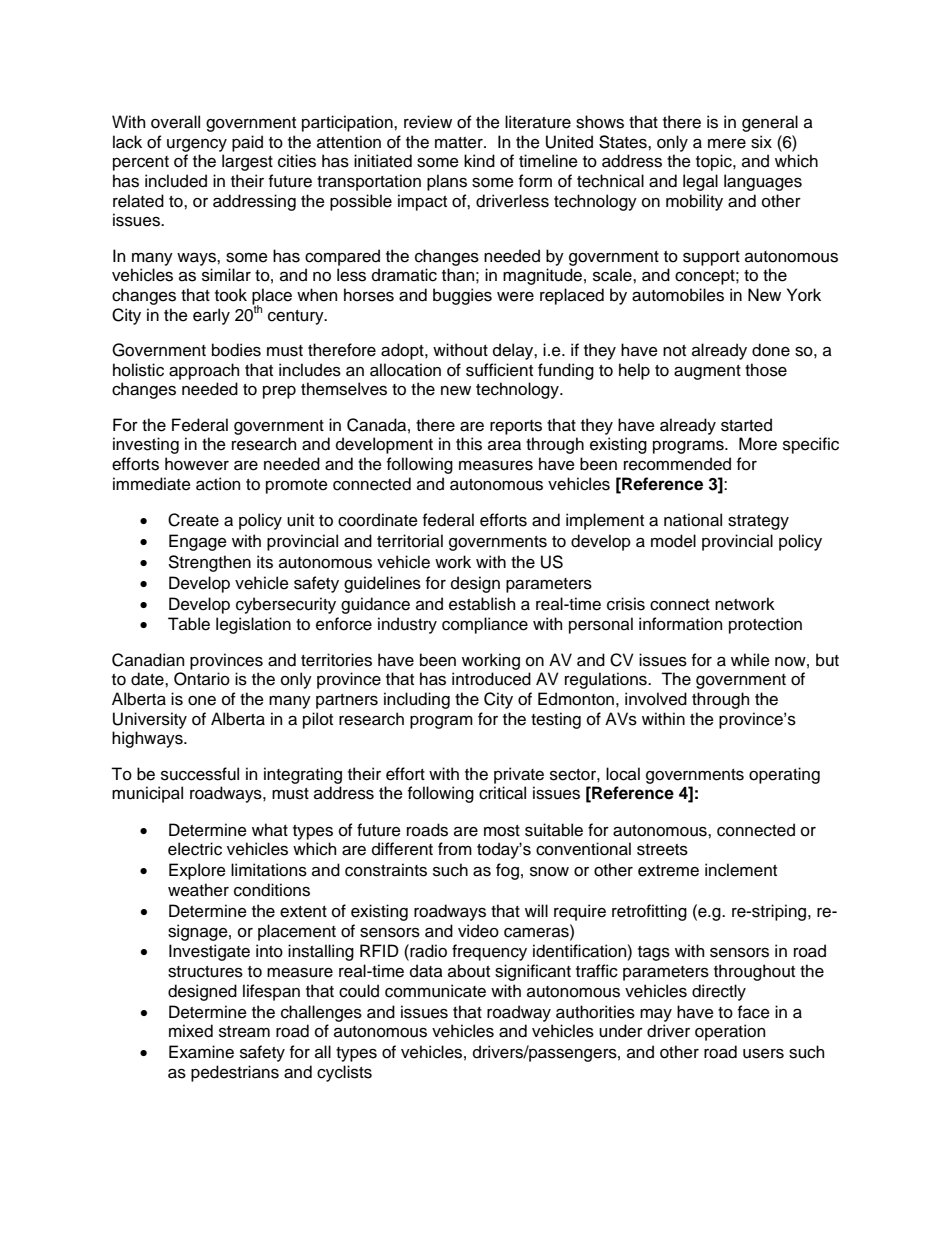  I want to click on most, so click(502, 831).
